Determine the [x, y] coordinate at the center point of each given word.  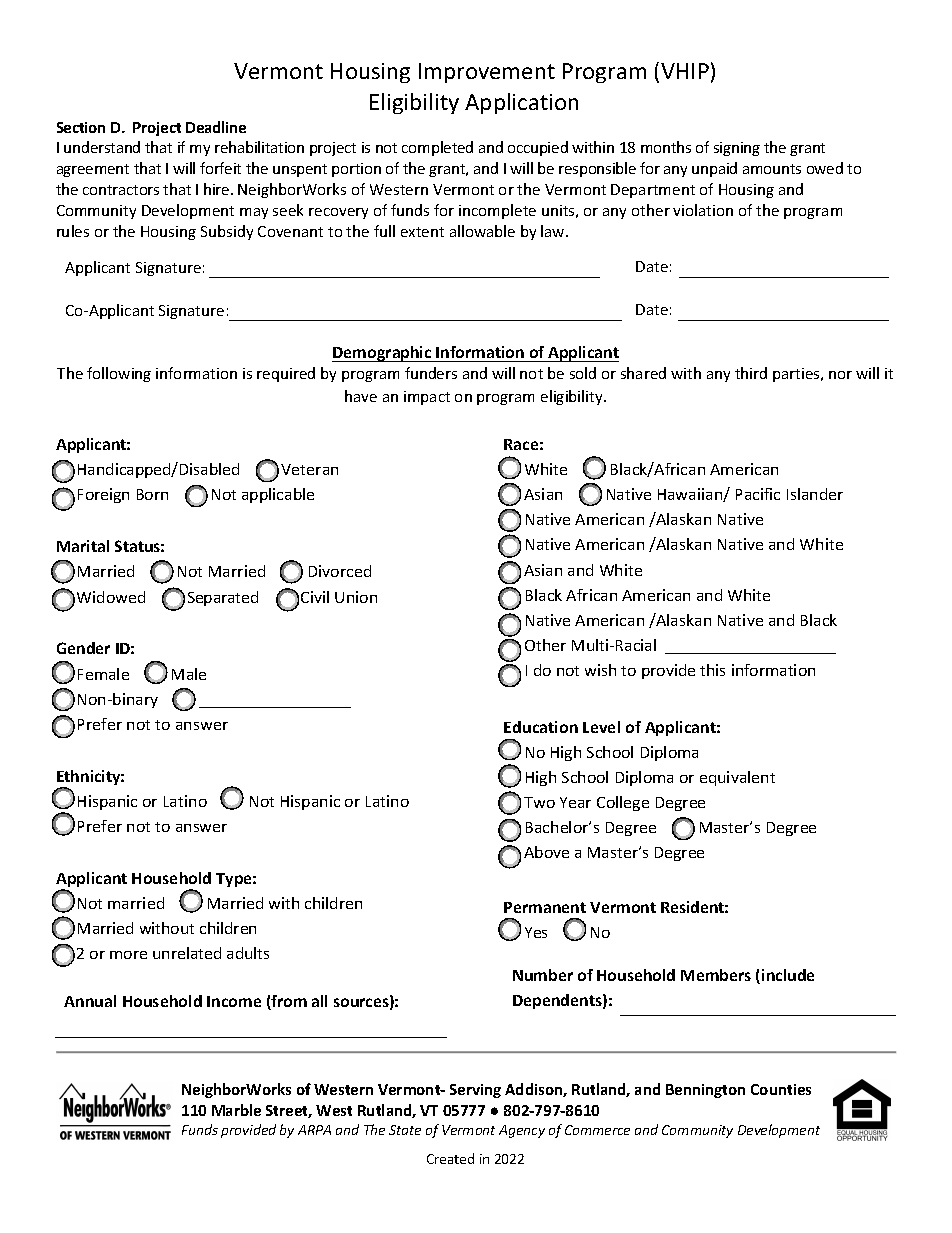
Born [152, 494]
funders [431, 373]
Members [716, 975]
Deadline [216, 127]
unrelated [187, 953]
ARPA [314, 1130]
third [751, 373]
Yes [536, 932]
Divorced [340, 571]
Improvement [487, 73]
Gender [83, 648]
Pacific [758, 494]
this [712, 670]
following [119, 374]
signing [737, 149]
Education [541, 727]
